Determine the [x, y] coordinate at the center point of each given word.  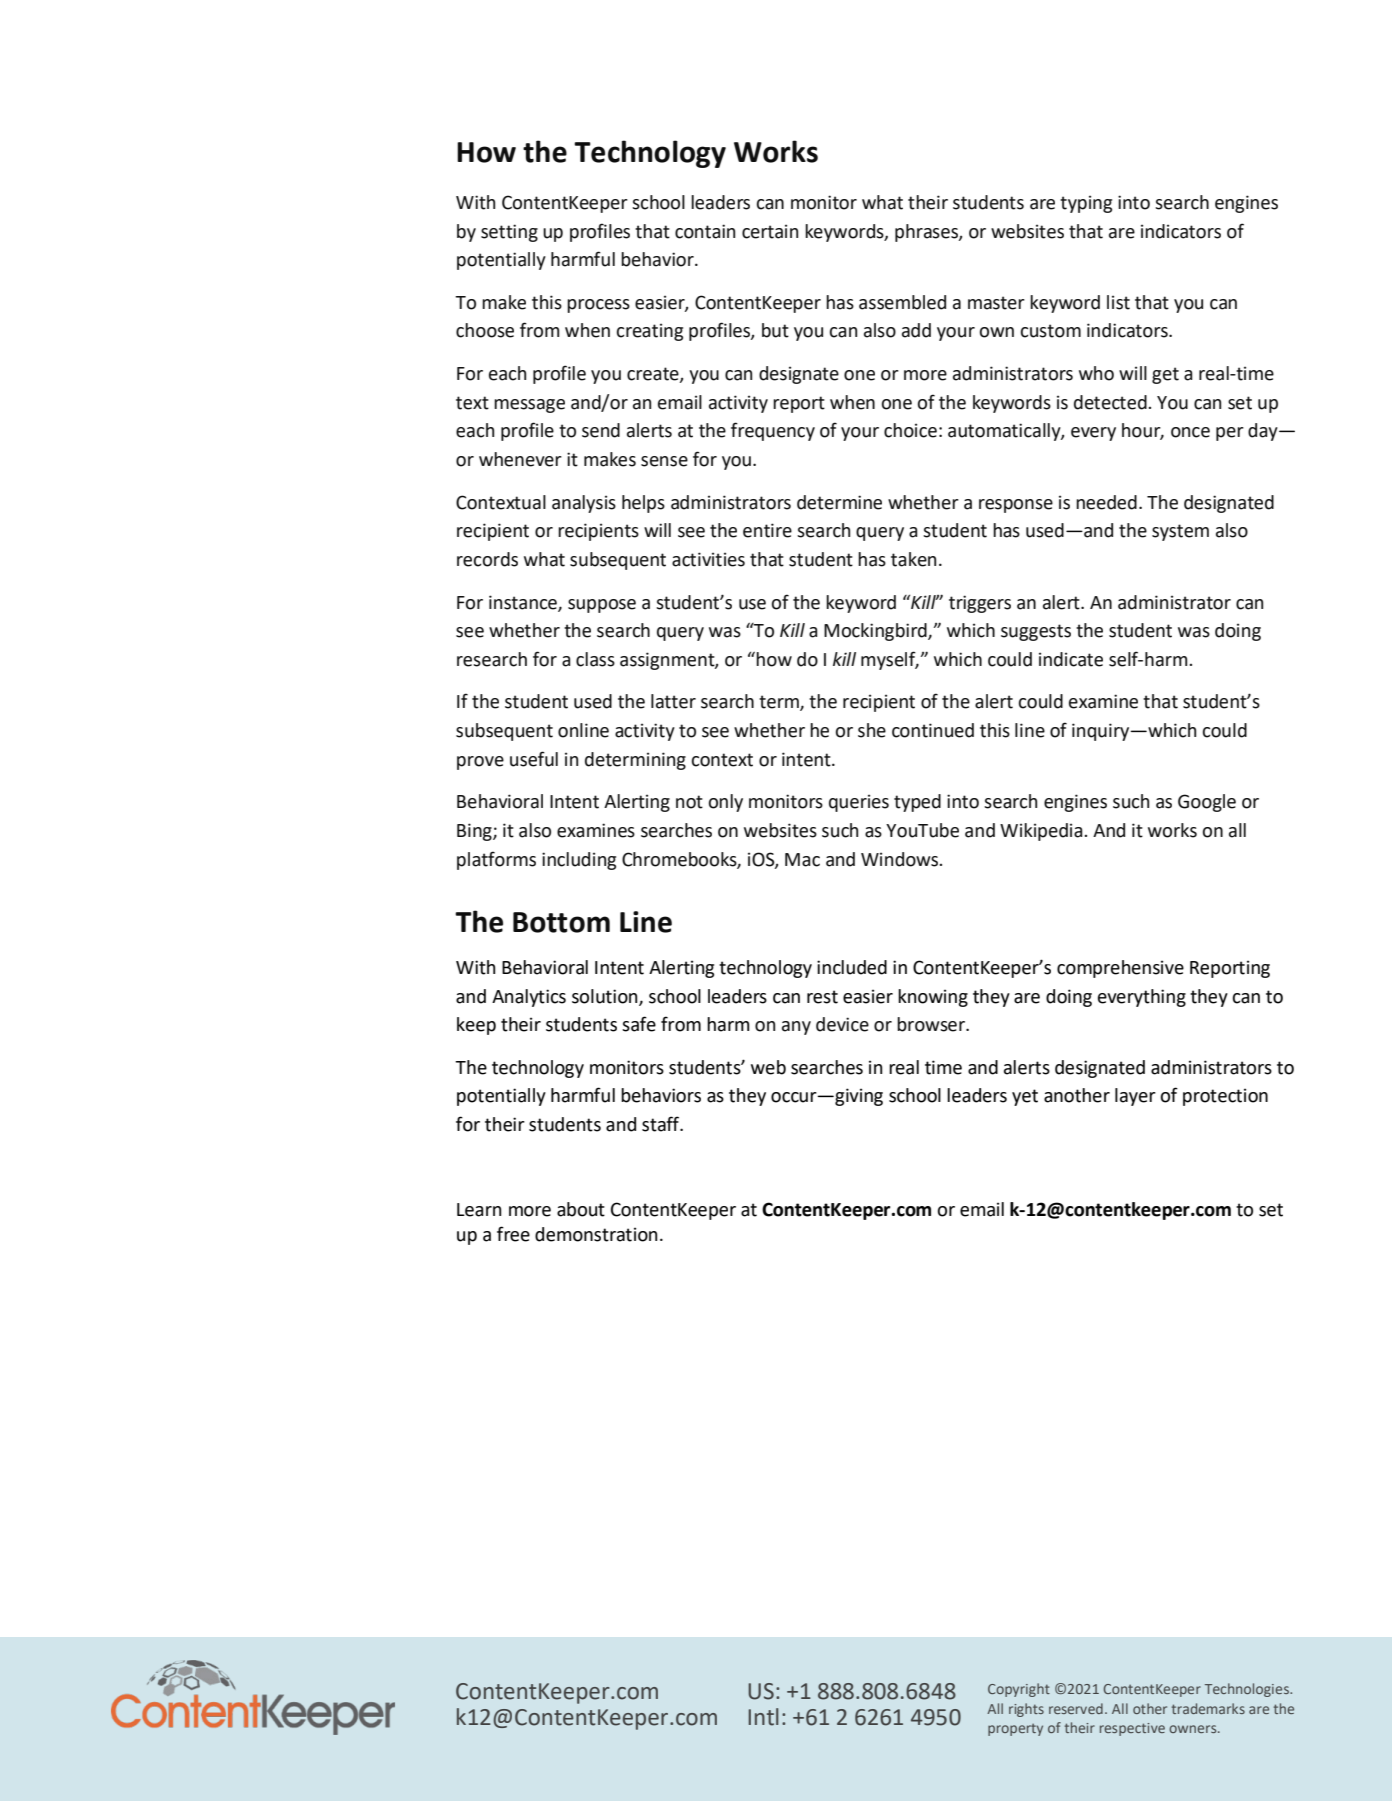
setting [509, 233]
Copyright [1019, 1690]
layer [1135, 1097]
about [581, 1209]
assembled [902, 302]
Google [1207, 803]
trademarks [1208, 1708]
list [1118, 302]
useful [534, 759]
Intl [763, 1717]
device [842, 1024]
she [872, 730]
